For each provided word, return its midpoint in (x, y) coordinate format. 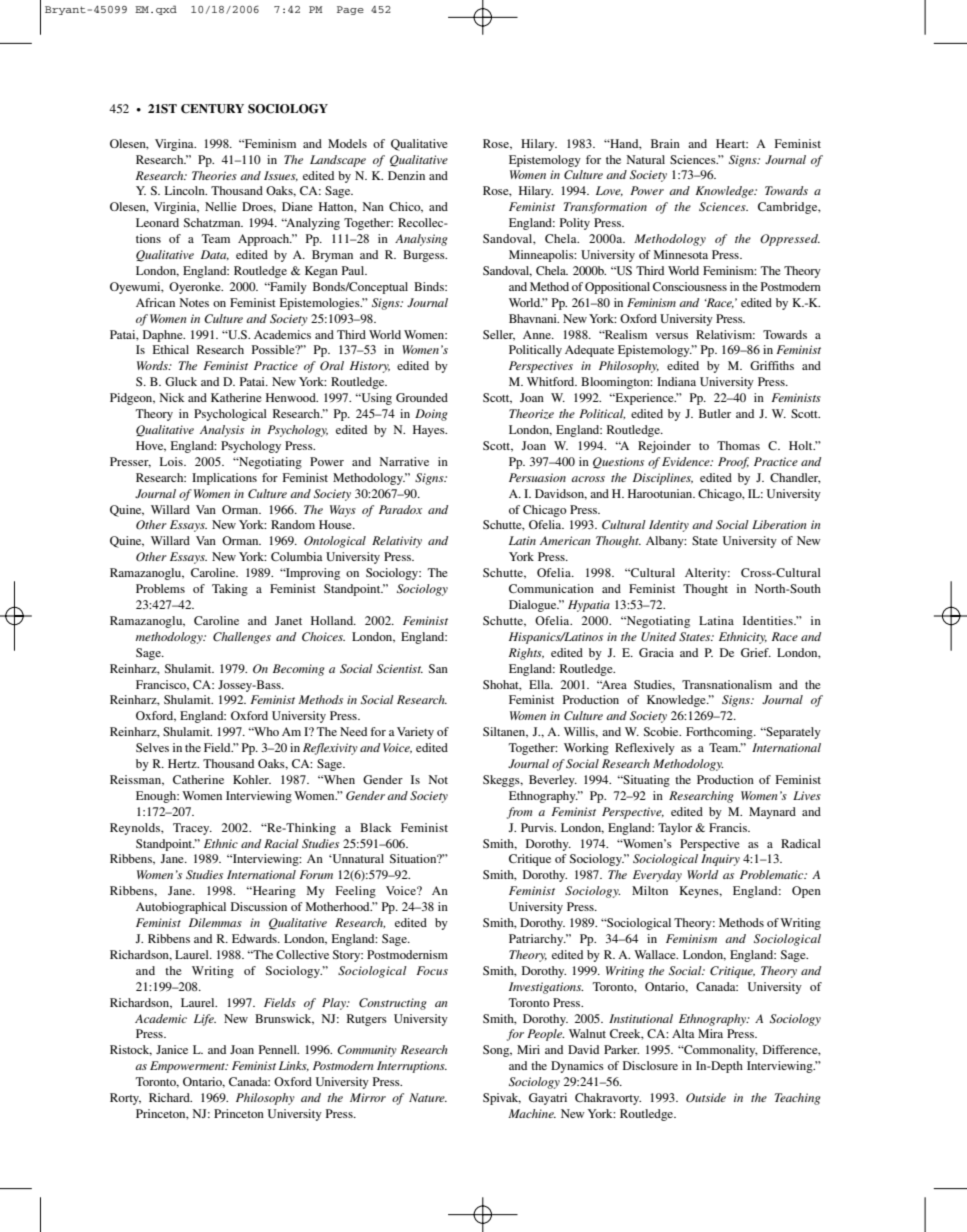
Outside (706, 1098)
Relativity (397, 542)
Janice (172, 1049)
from (519, 813)
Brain (665, 143)
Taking (230, 590)
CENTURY (212, 109)
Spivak (502, 1099)
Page (350, 10)
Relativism (725, 334)
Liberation (779, 524)
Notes (194, 302)
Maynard (772, 813)
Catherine (198, 779)
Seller (499, 335)
